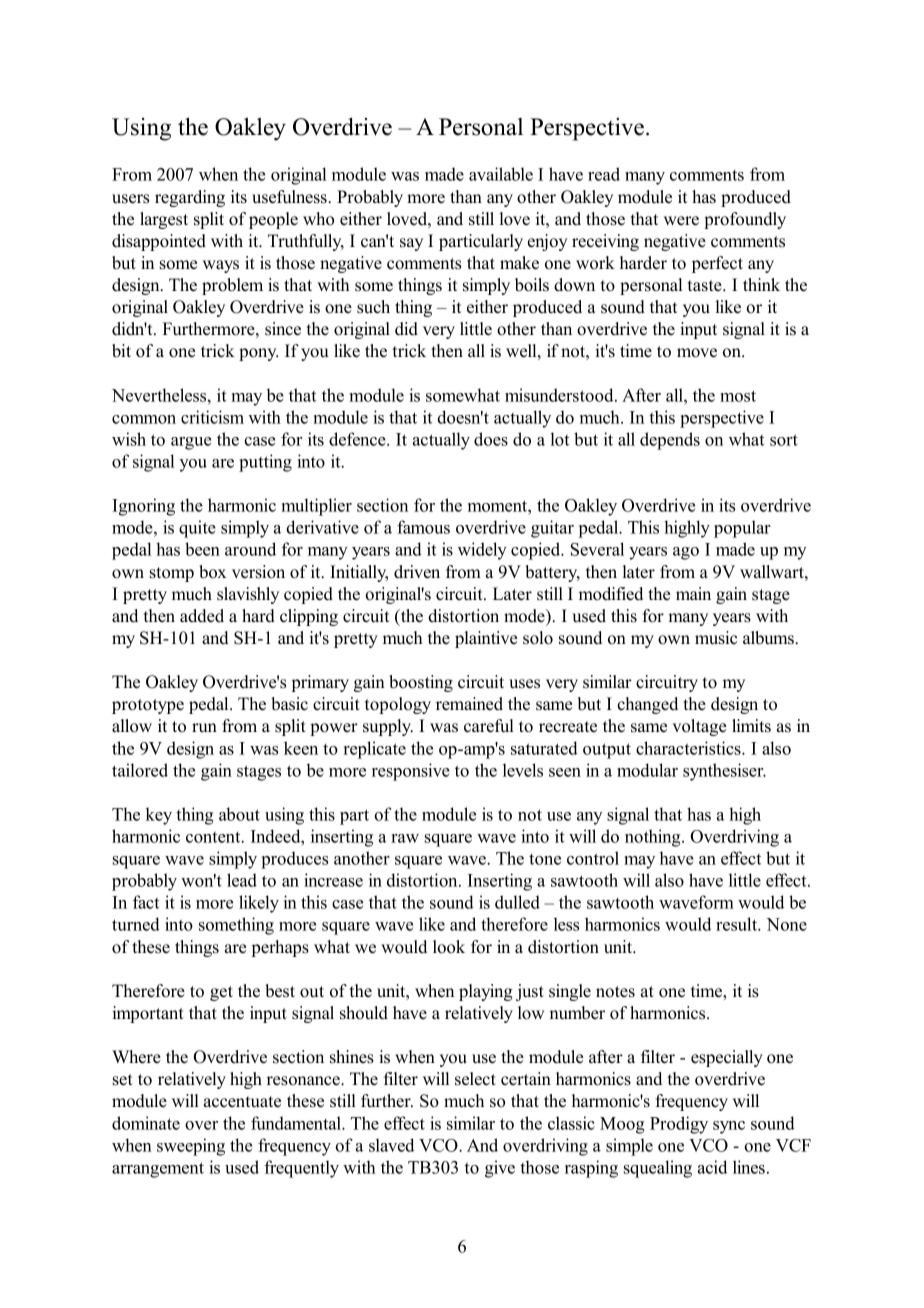  Describe the element at coordinates (716, 638) in the screenshot. I see `music` at that location.
